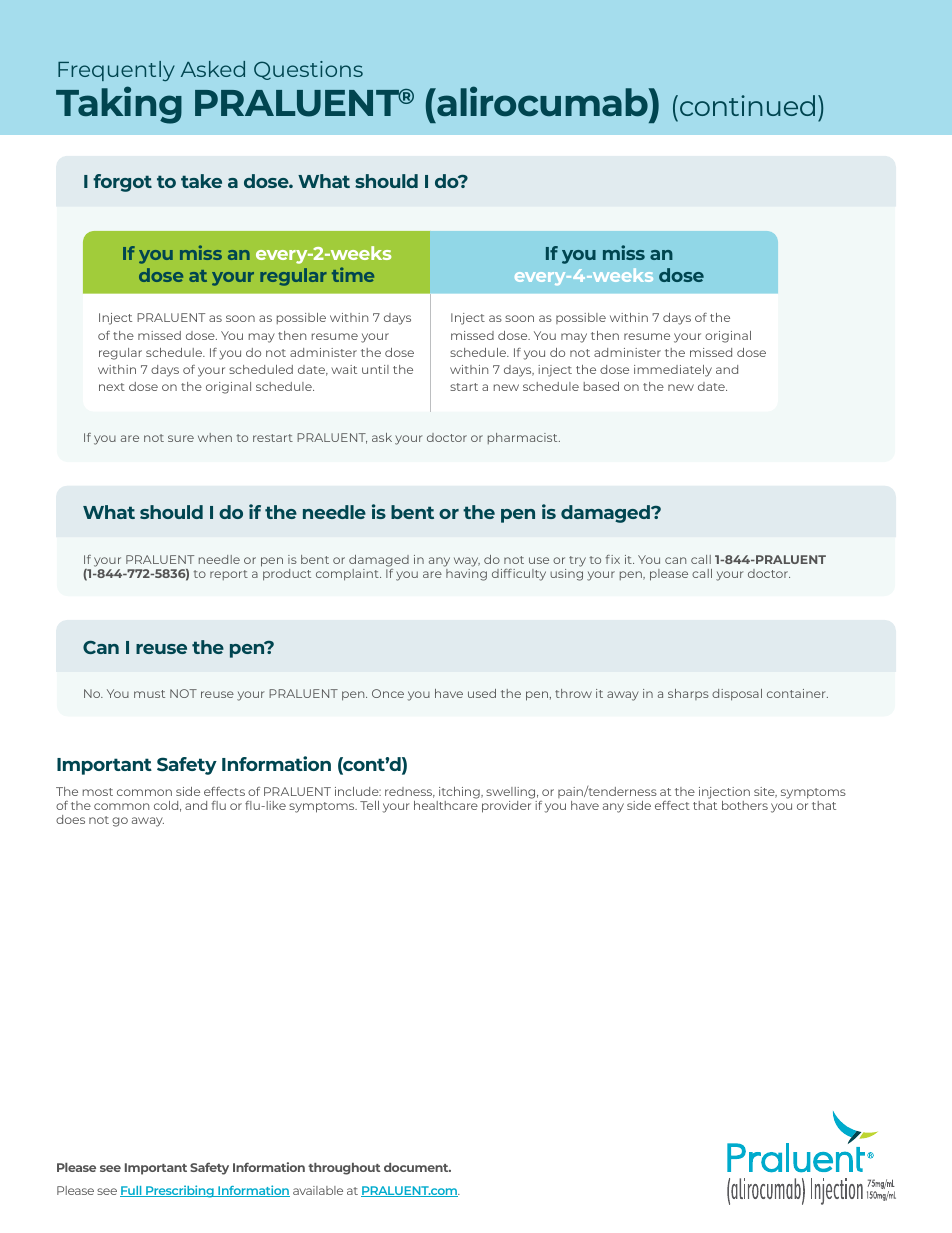  Describe the element at coordinates (132, 1191) in the screenshot. I see `Full` at that location.
